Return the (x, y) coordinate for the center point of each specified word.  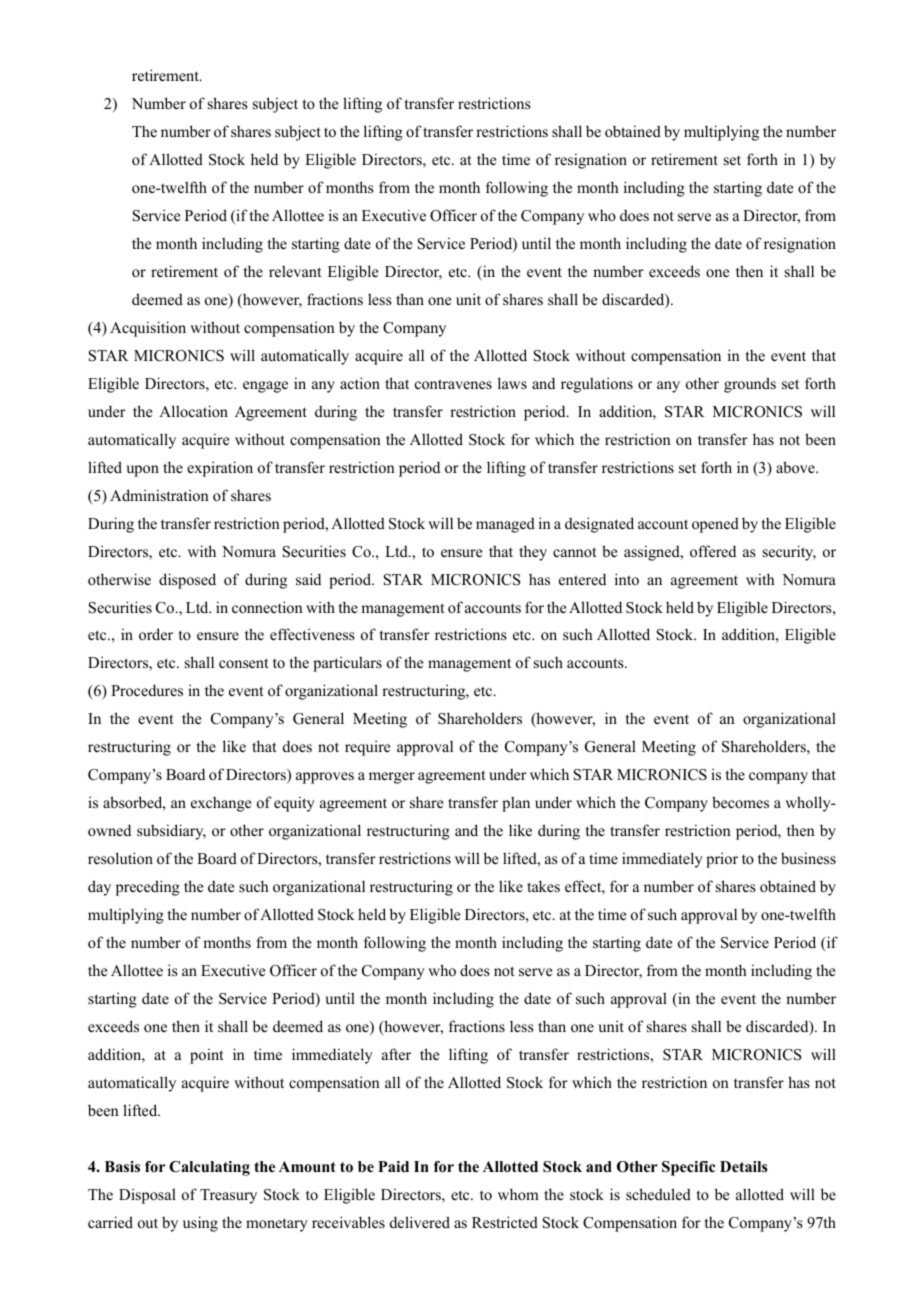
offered (713, 551)
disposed (187, 581)
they (533, 553)
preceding (148, 888)
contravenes (453, 384)
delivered (420, 1222)
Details (744, 1166)
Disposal (147, 1196)
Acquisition (148, 329)
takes (543, 886)
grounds (750, 385)
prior (722, 860)
